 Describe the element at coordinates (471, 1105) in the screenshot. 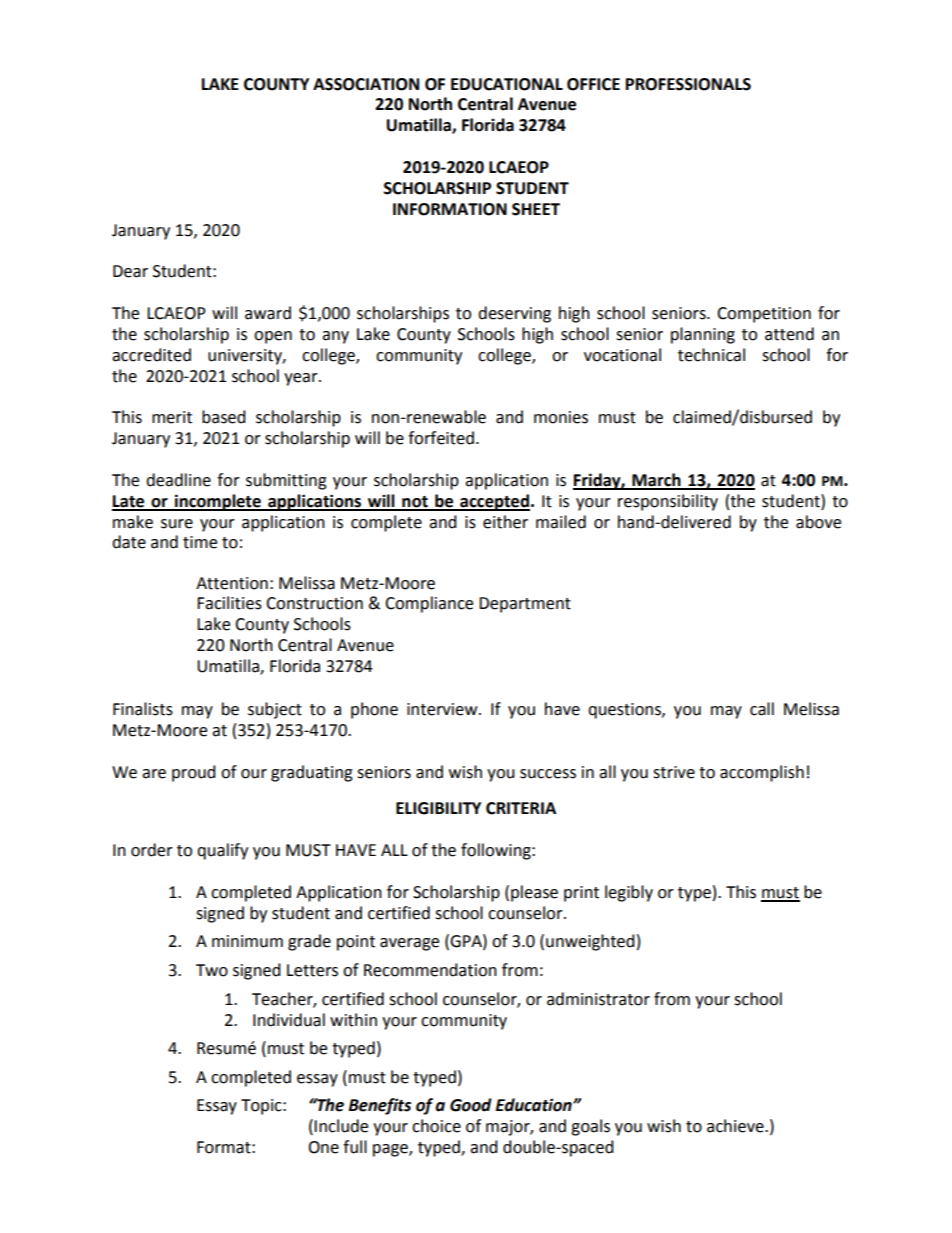

I see `Good` at that location.
